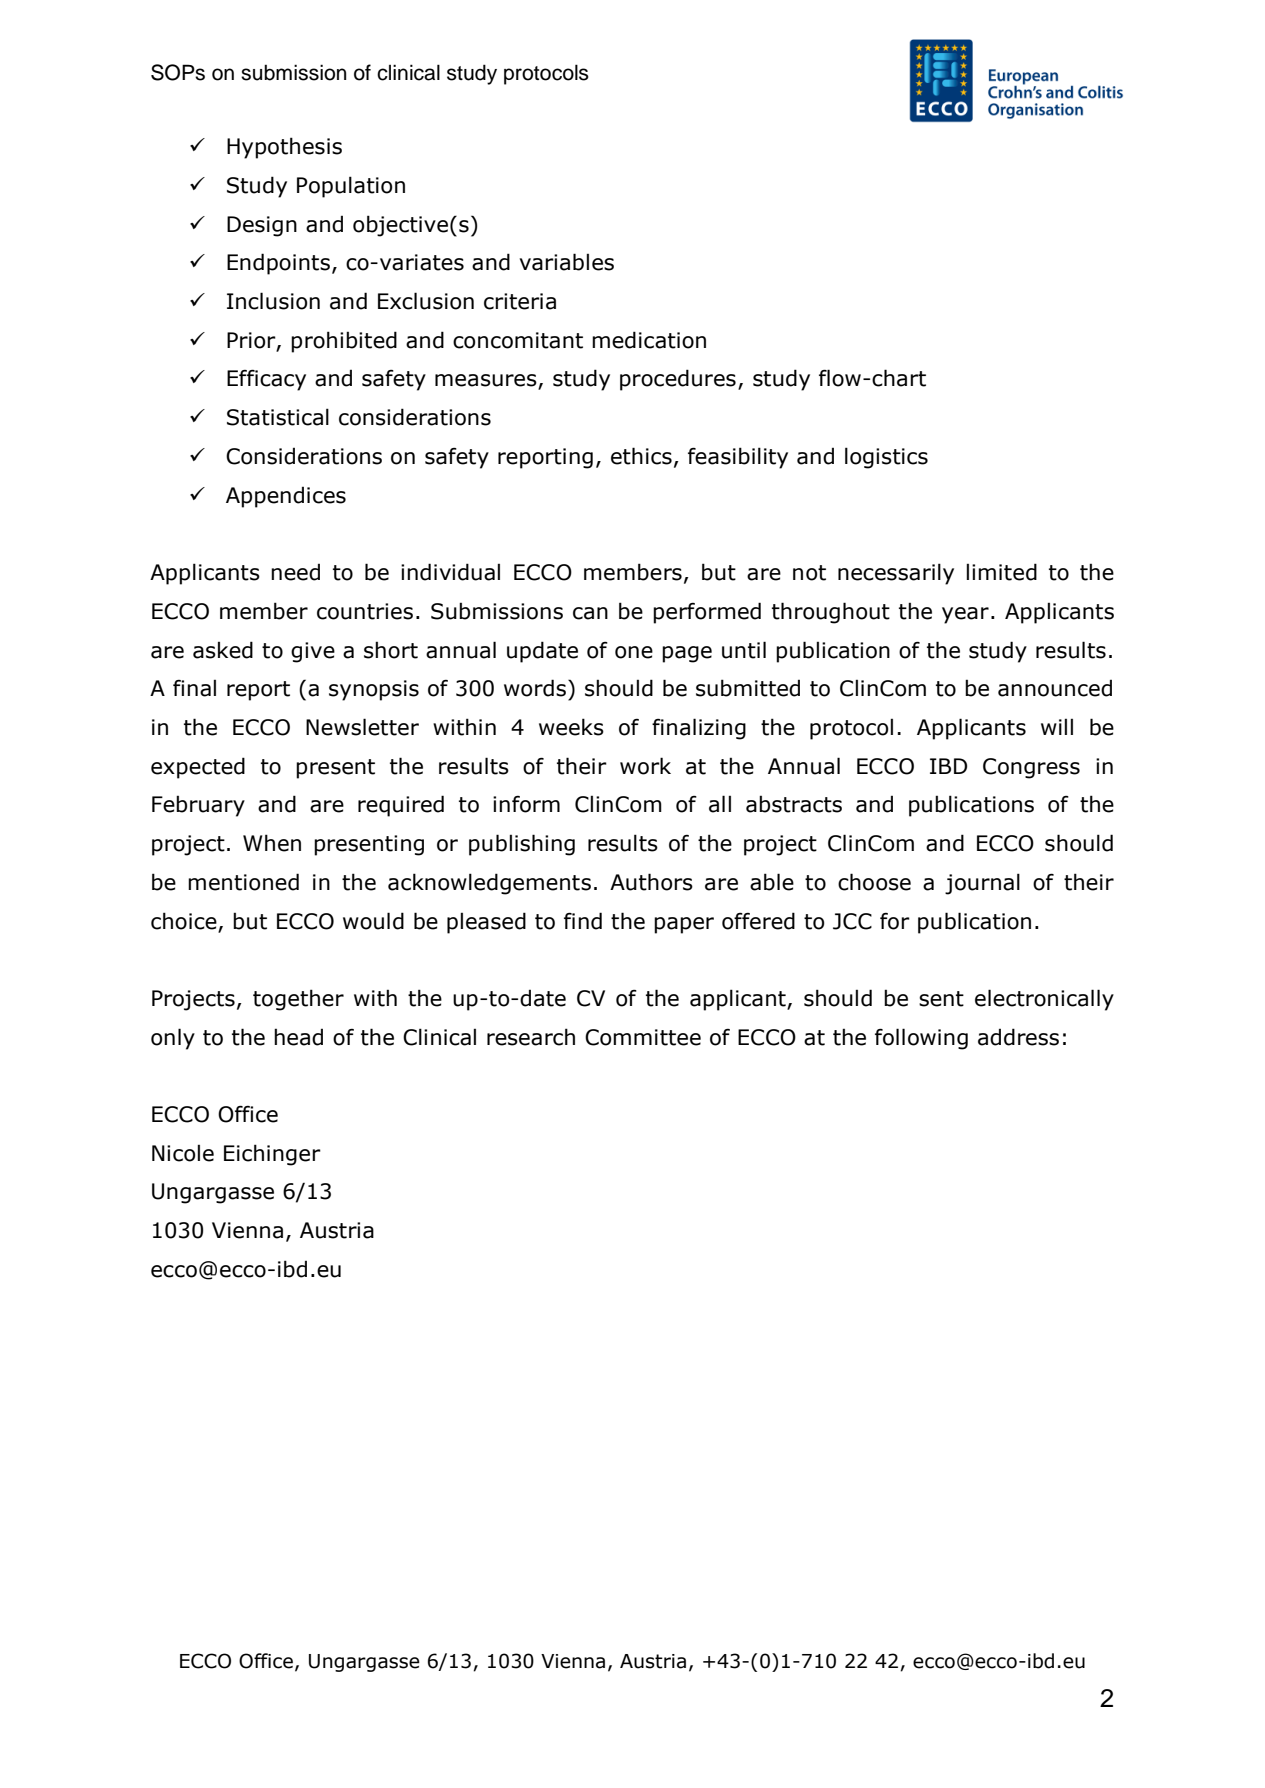 This page has height=1788, width=1265. What do you see at coordinates (183, 1153) in the page?
I see `Nicole` at bounding box center [183, 1153].
